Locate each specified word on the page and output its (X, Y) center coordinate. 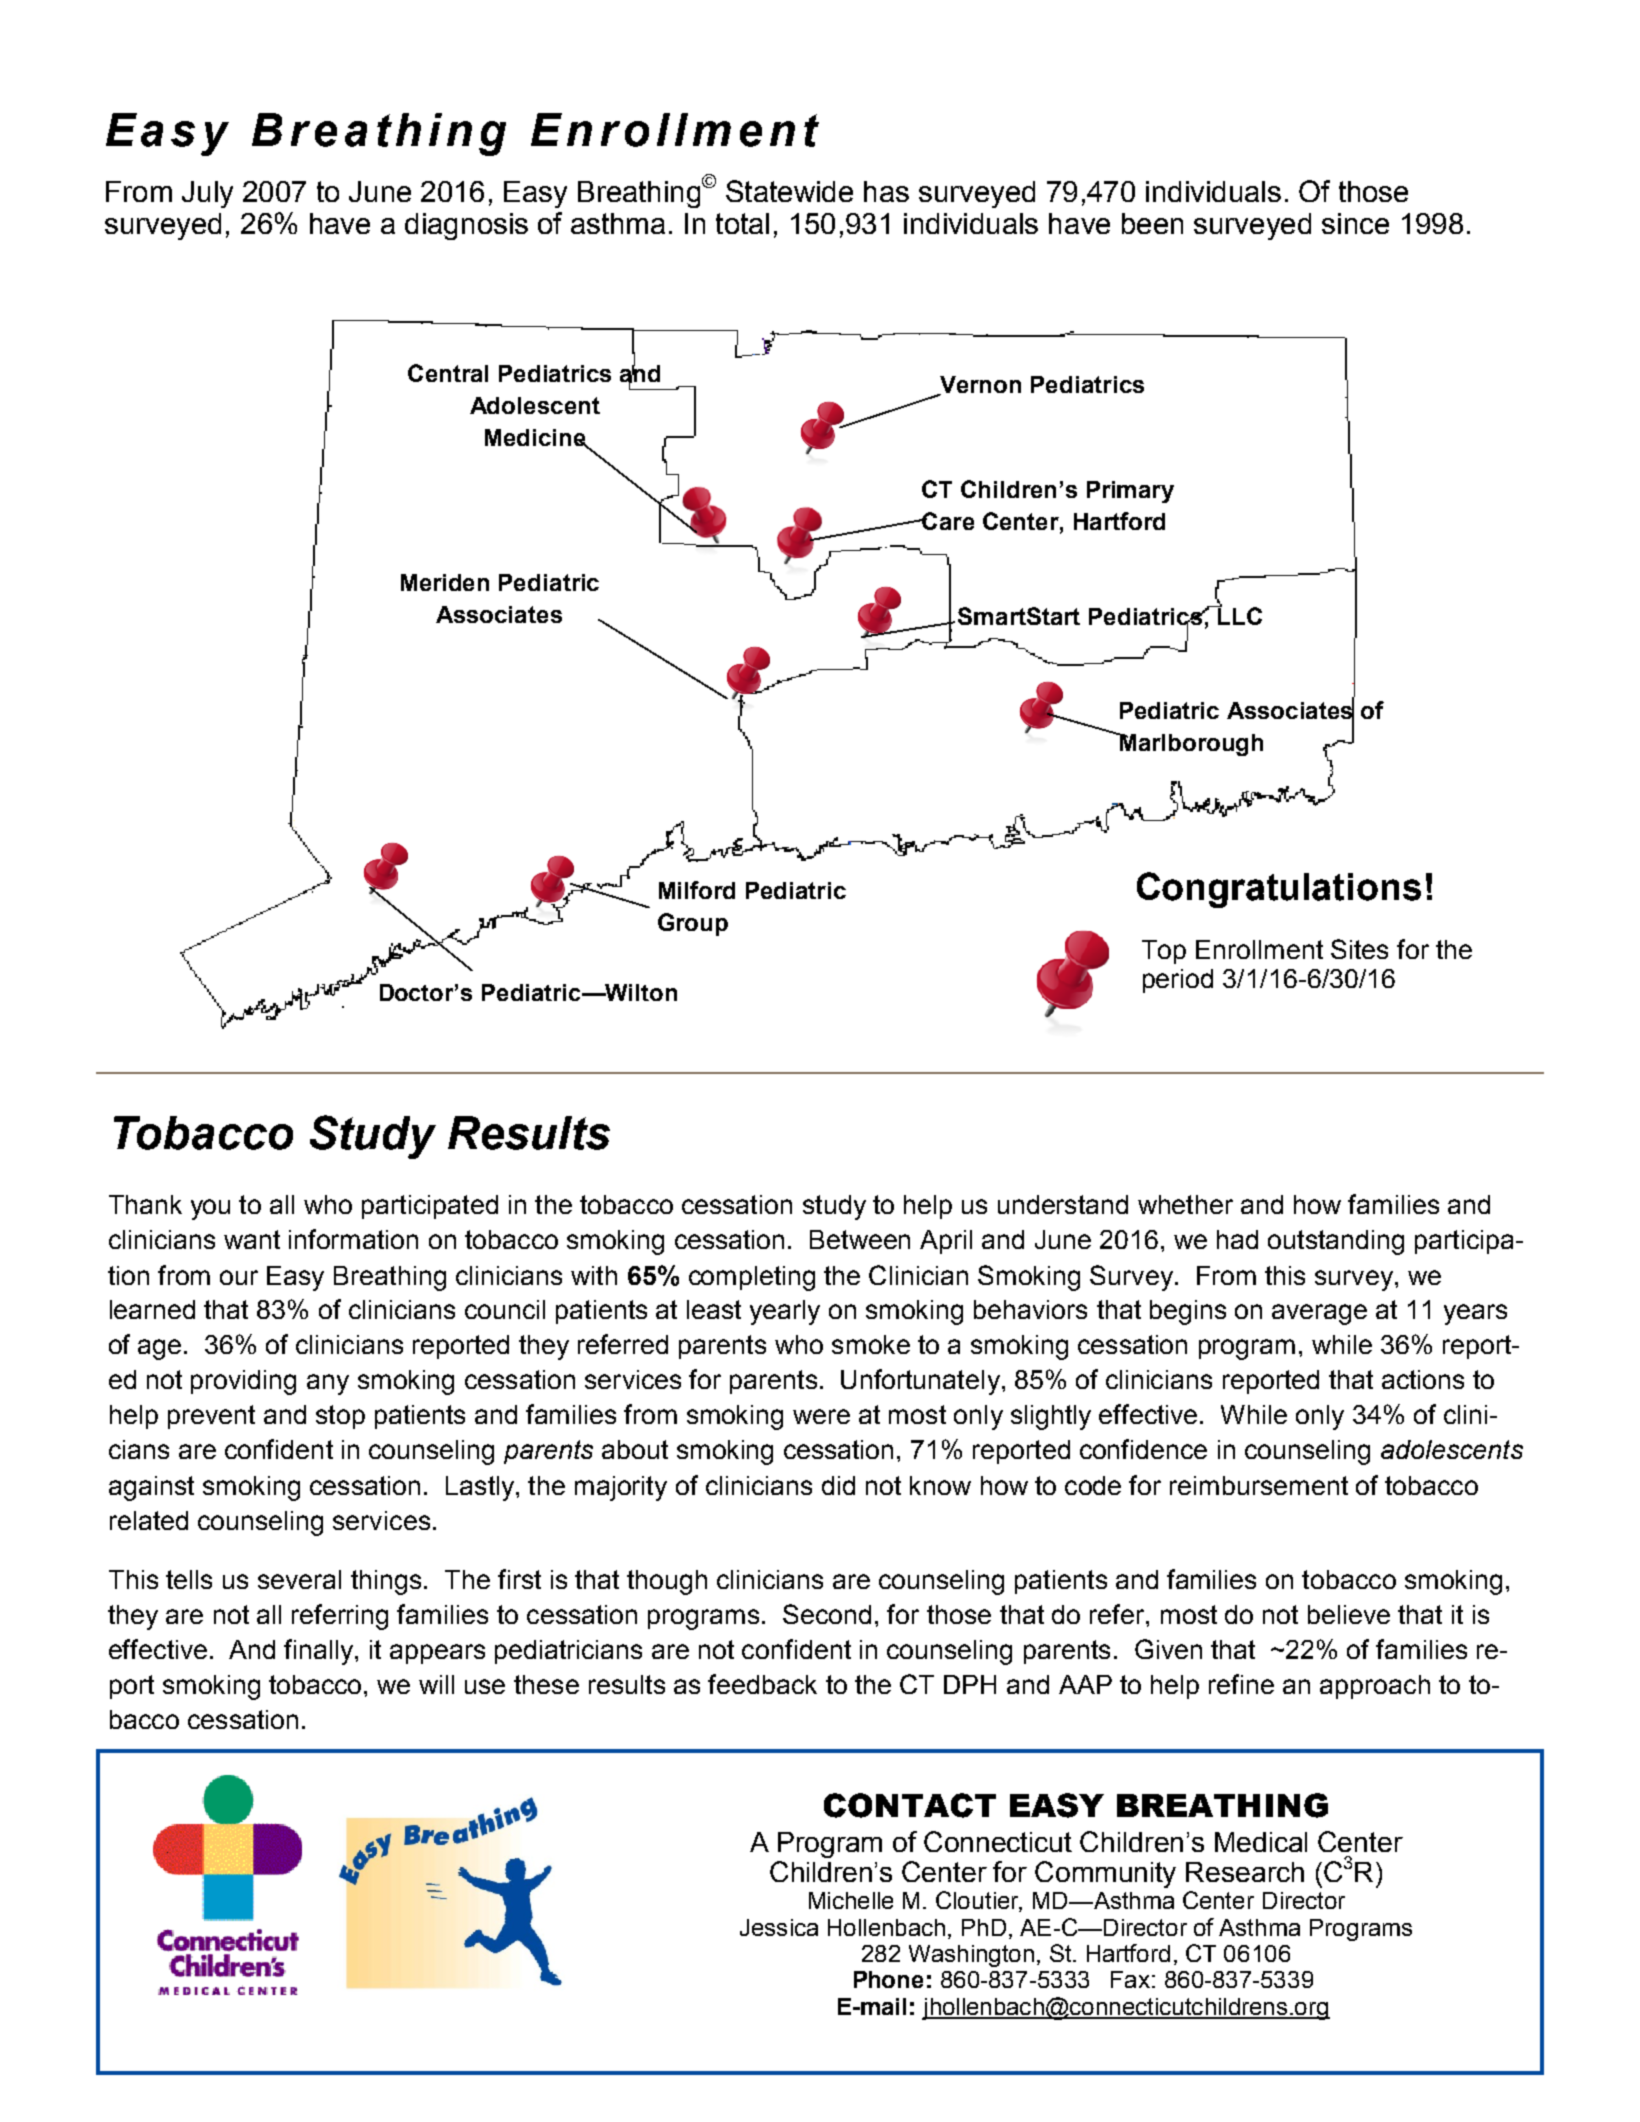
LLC (1239, 615)
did (838, 1485)
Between (860, 1239)
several (299, 1579)
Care (947, 521)
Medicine (536, 438)
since (1355, 223)
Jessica (779, 1927)
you (210, 1209)
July (207, 194)
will (436, 1684)
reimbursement (1259, 1485)
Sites (1359, 949)
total (742, 223)
